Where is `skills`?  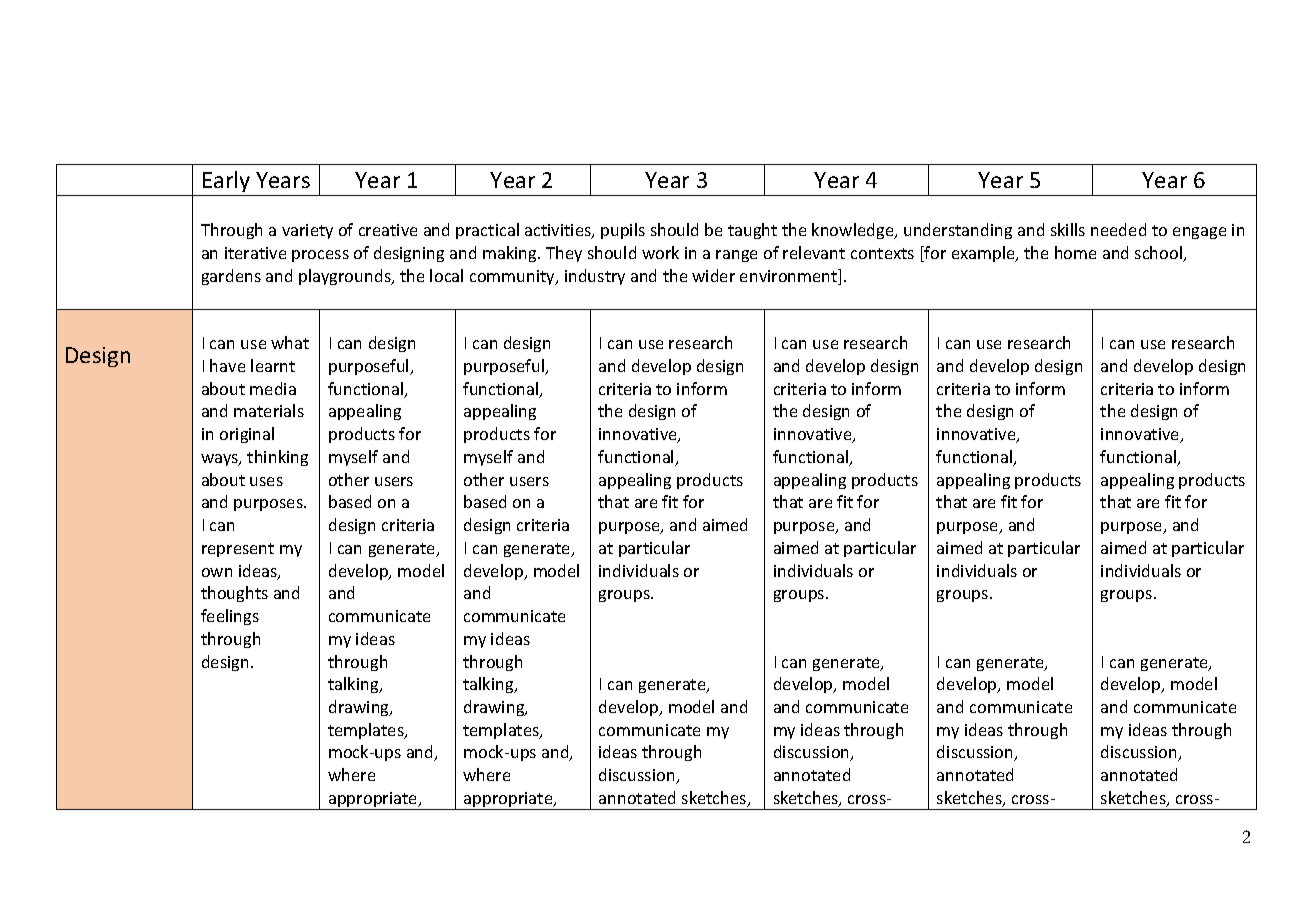
skills is located at coordinates (1068, 229).
